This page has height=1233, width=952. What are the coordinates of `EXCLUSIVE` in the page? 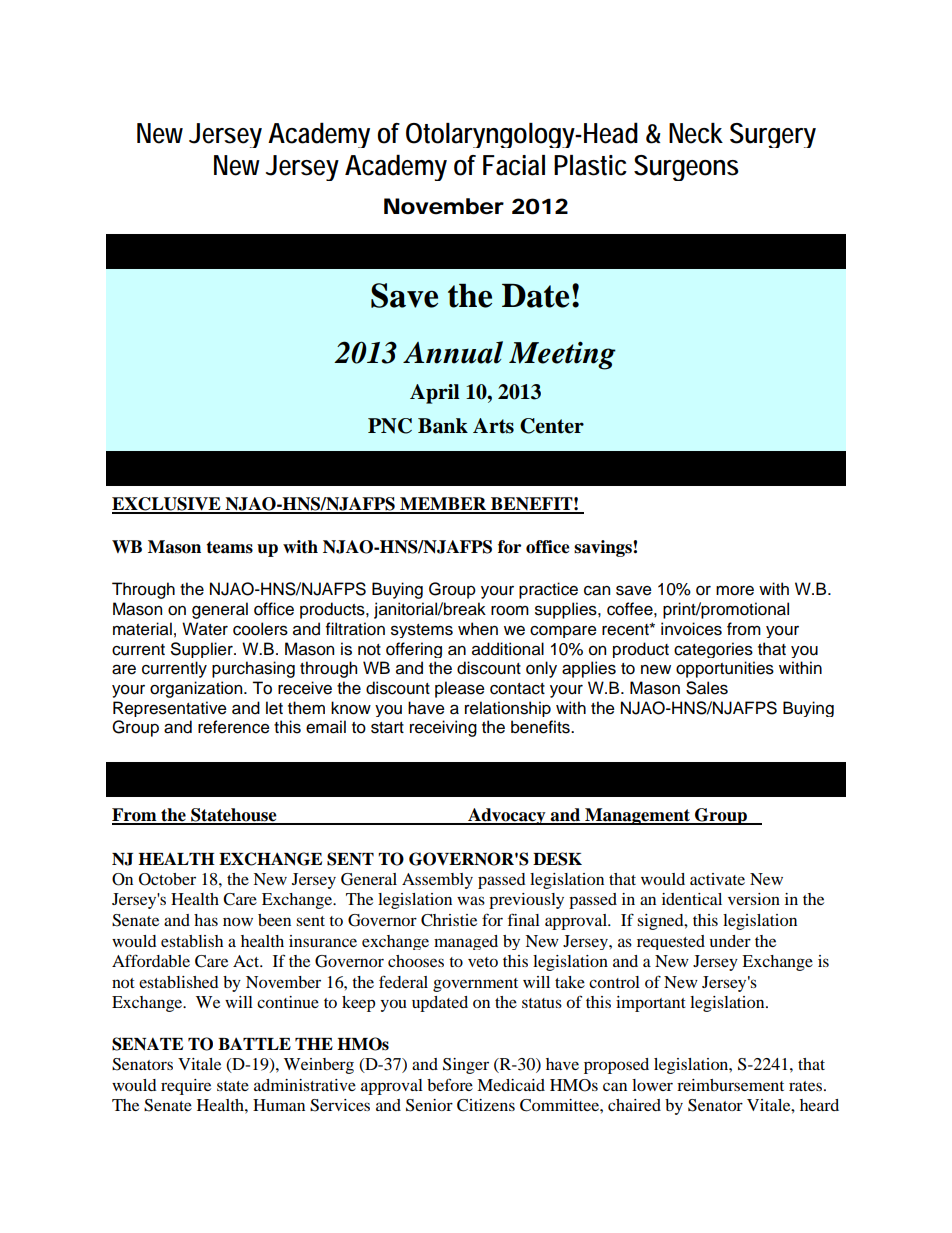 It's located at (167, 505).
